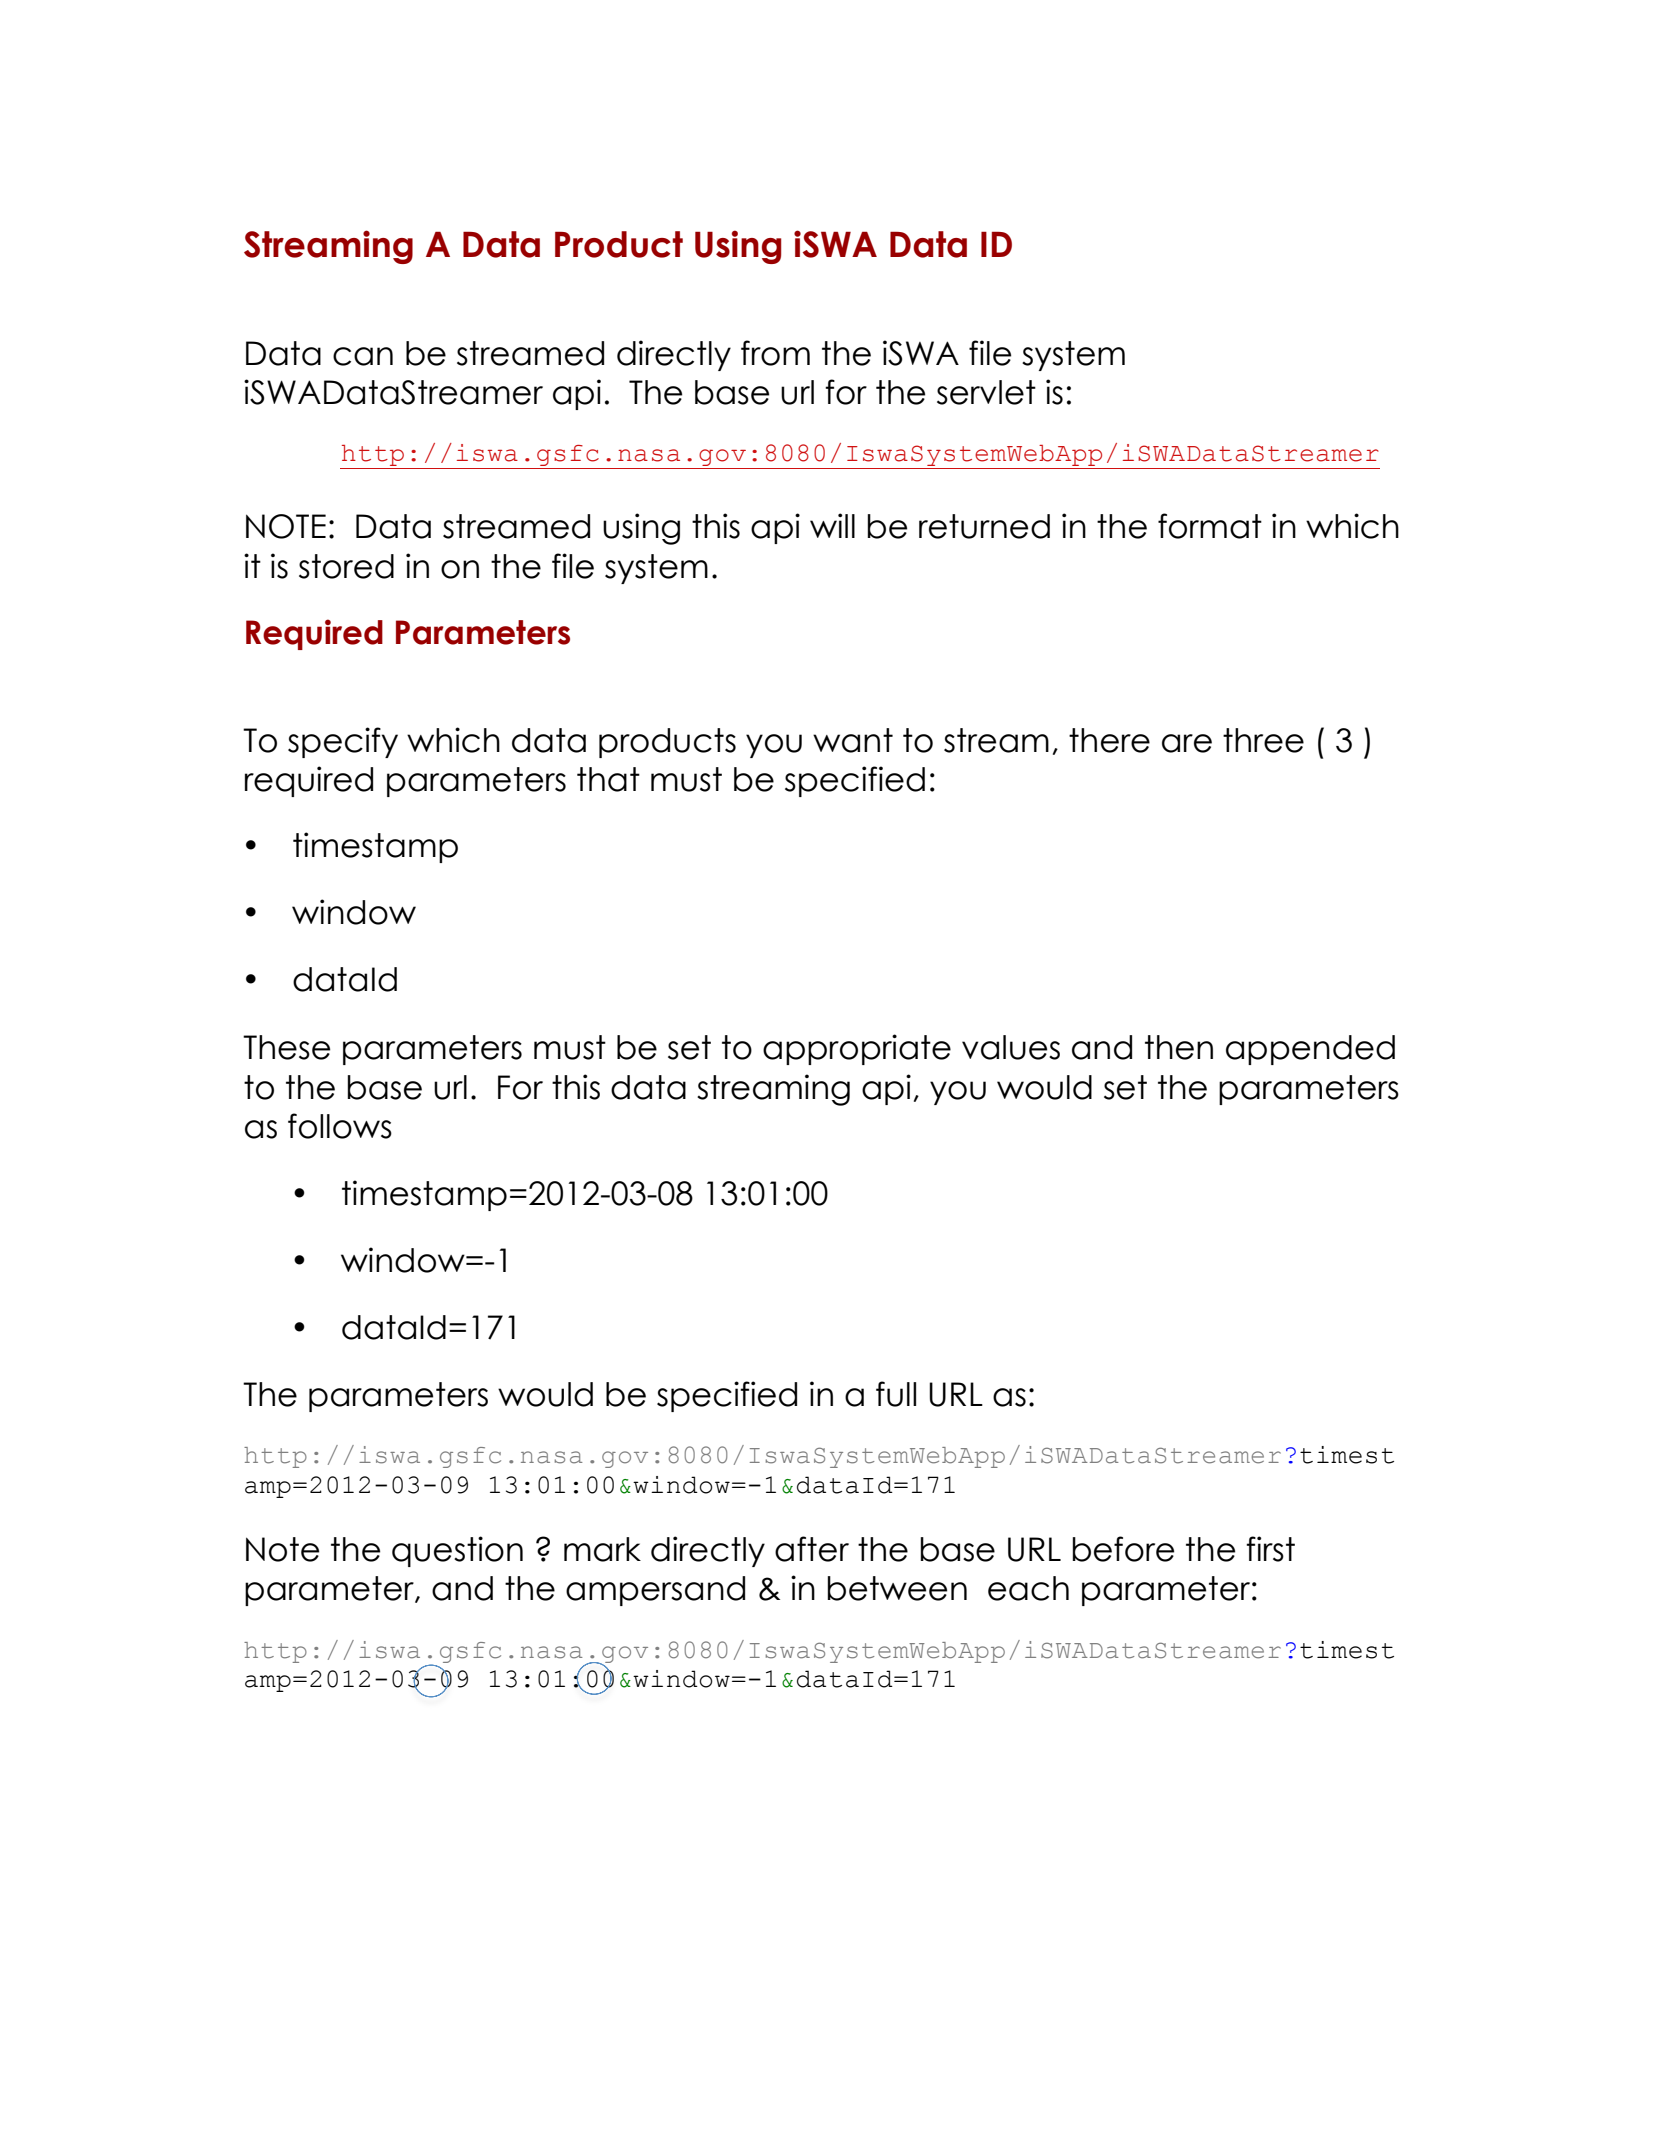  Describe the element at coordinates (457, 1551) in the document. I see `question` at that location.
